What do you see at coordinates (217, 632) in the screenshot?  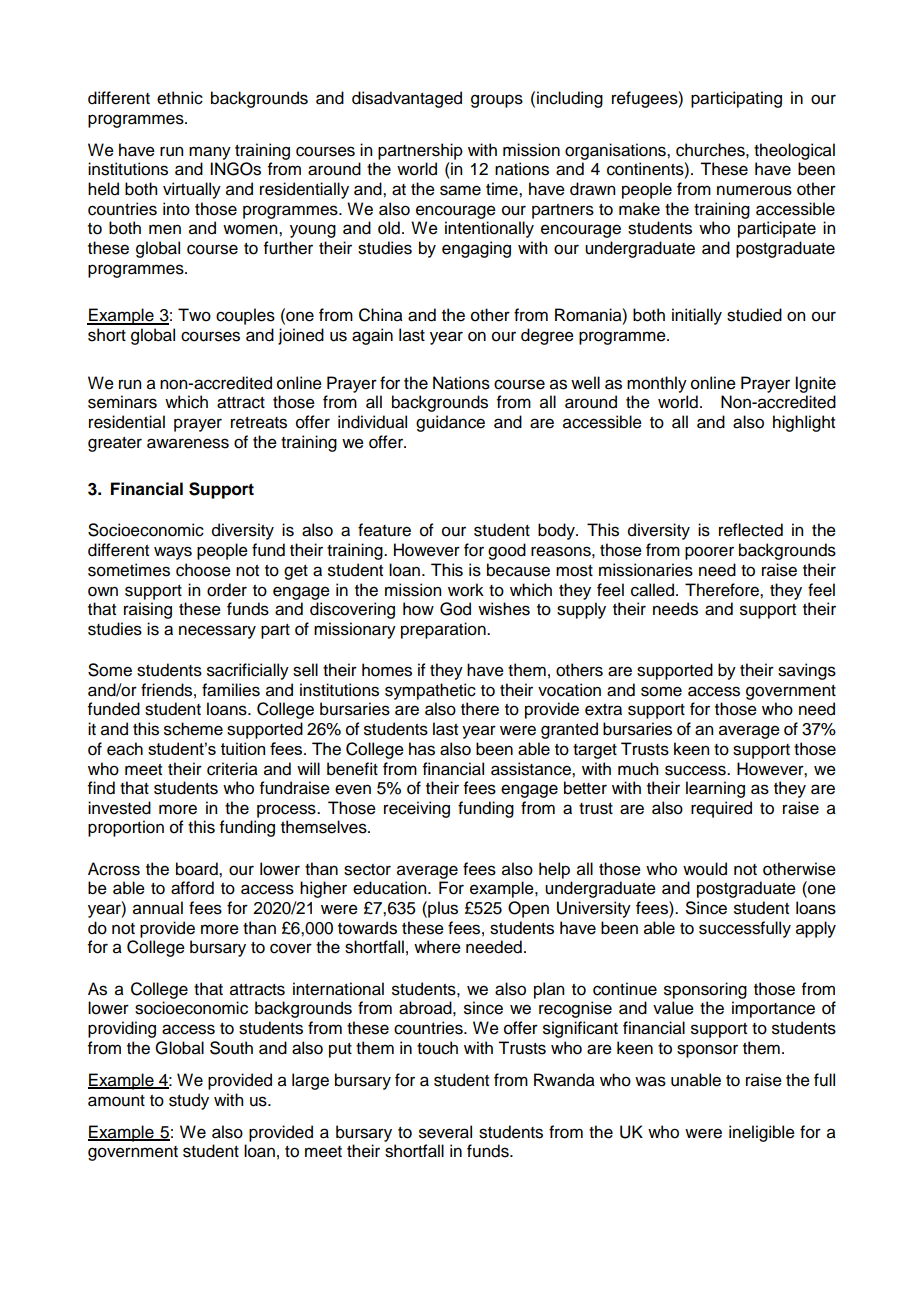 I see `necessary` at bounding box center [217, 632].
